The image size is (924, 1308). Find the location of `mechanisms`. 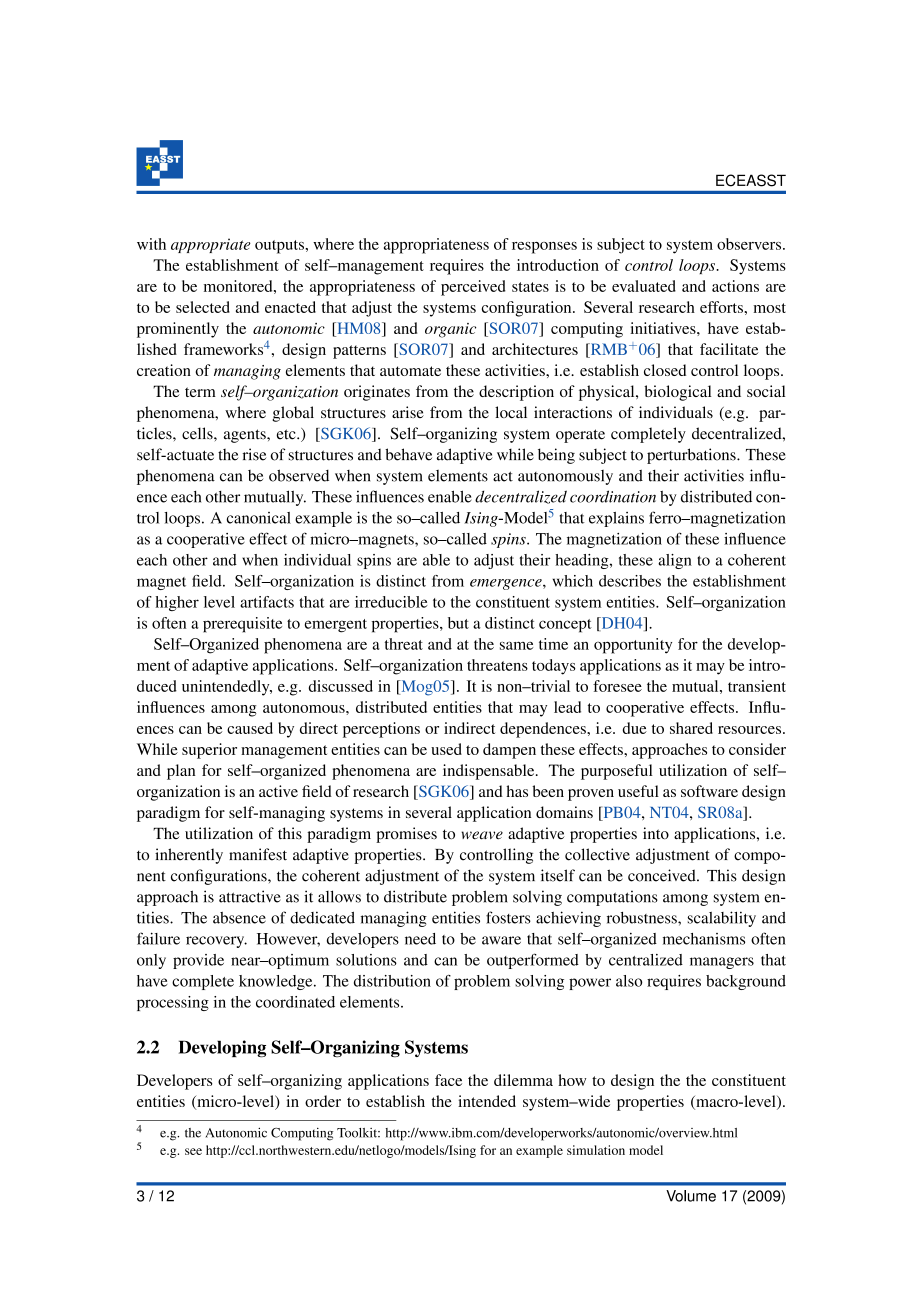

mechanisms is located at coordinates (704, 939).
